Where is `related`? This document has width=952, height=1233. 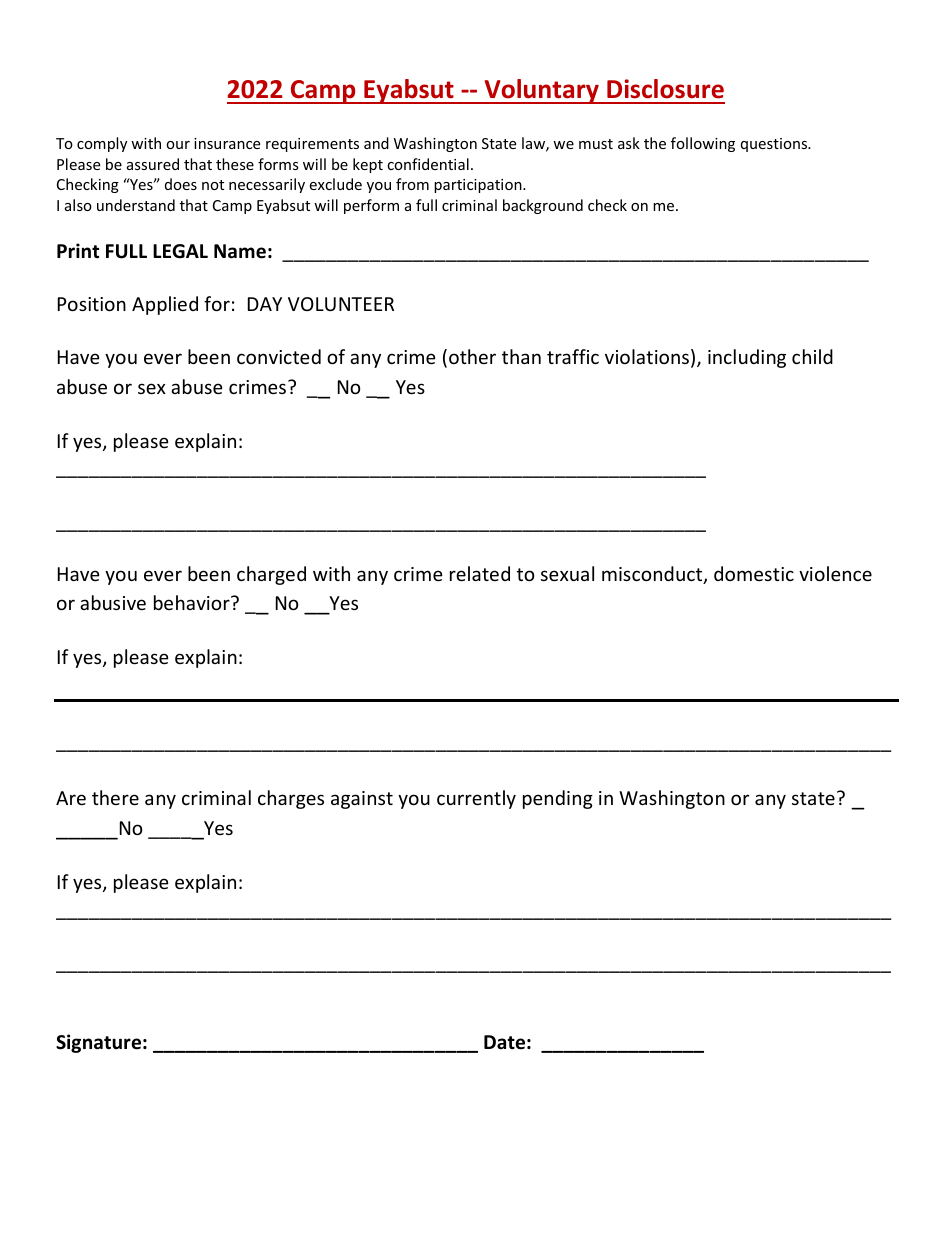 related is located at coordinates (480, 573).
